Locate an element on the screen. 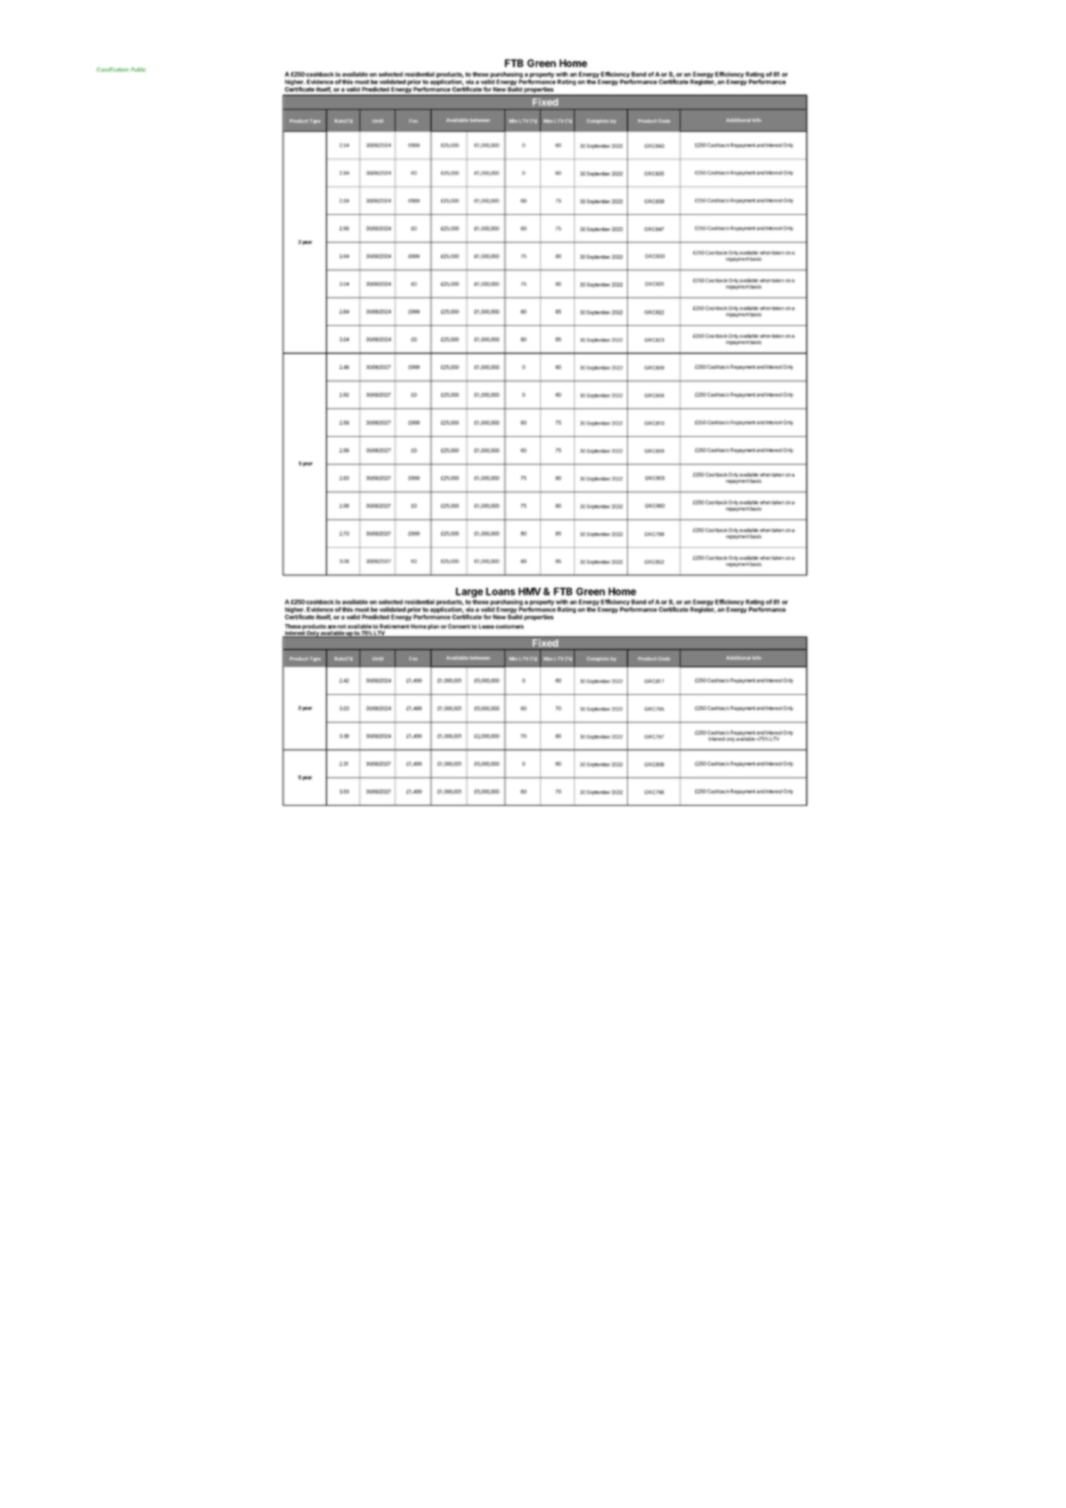  Consent is located at coordinates (459, 626).
